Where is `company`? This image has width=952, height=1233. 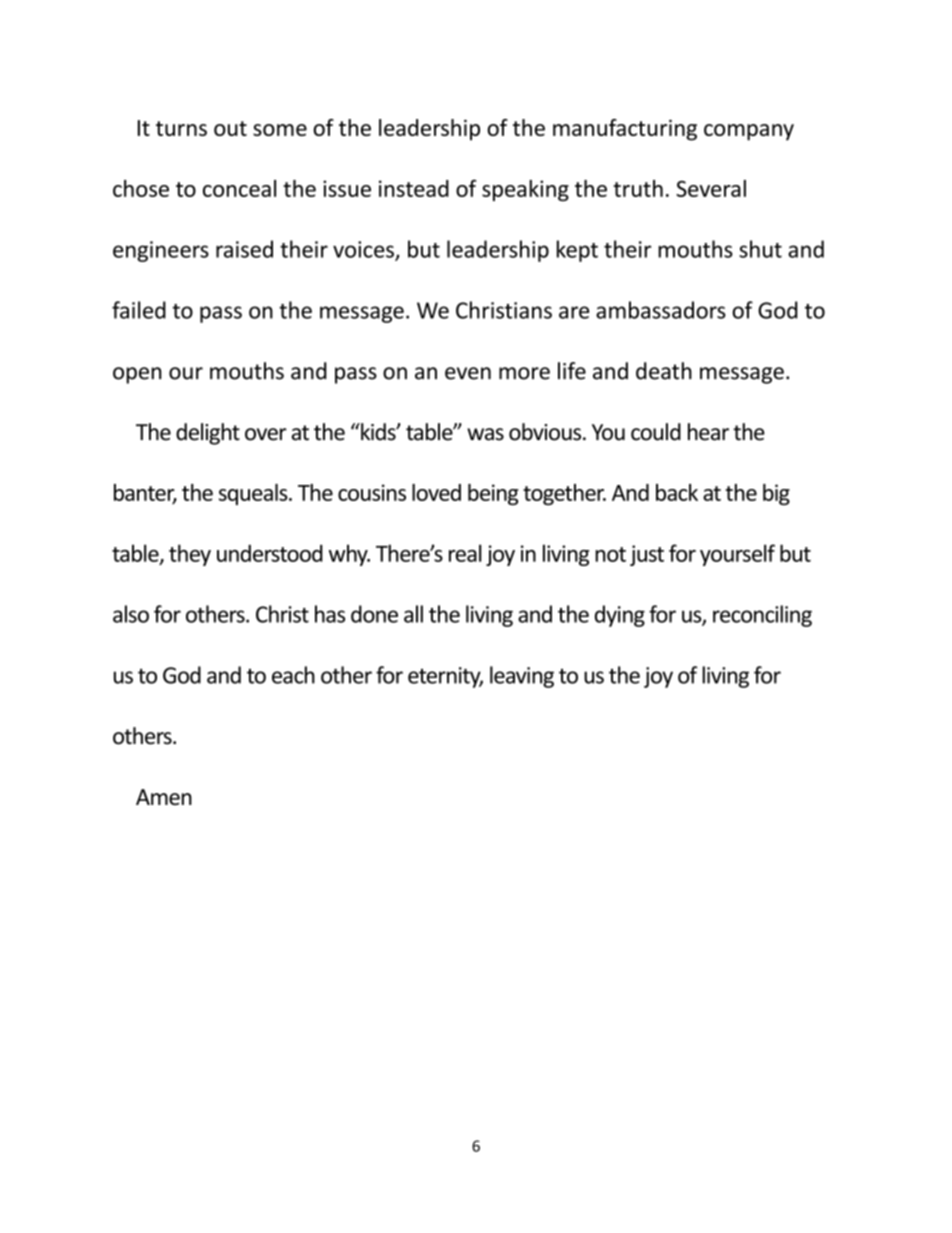
company is located at coordinates (749, 132).
